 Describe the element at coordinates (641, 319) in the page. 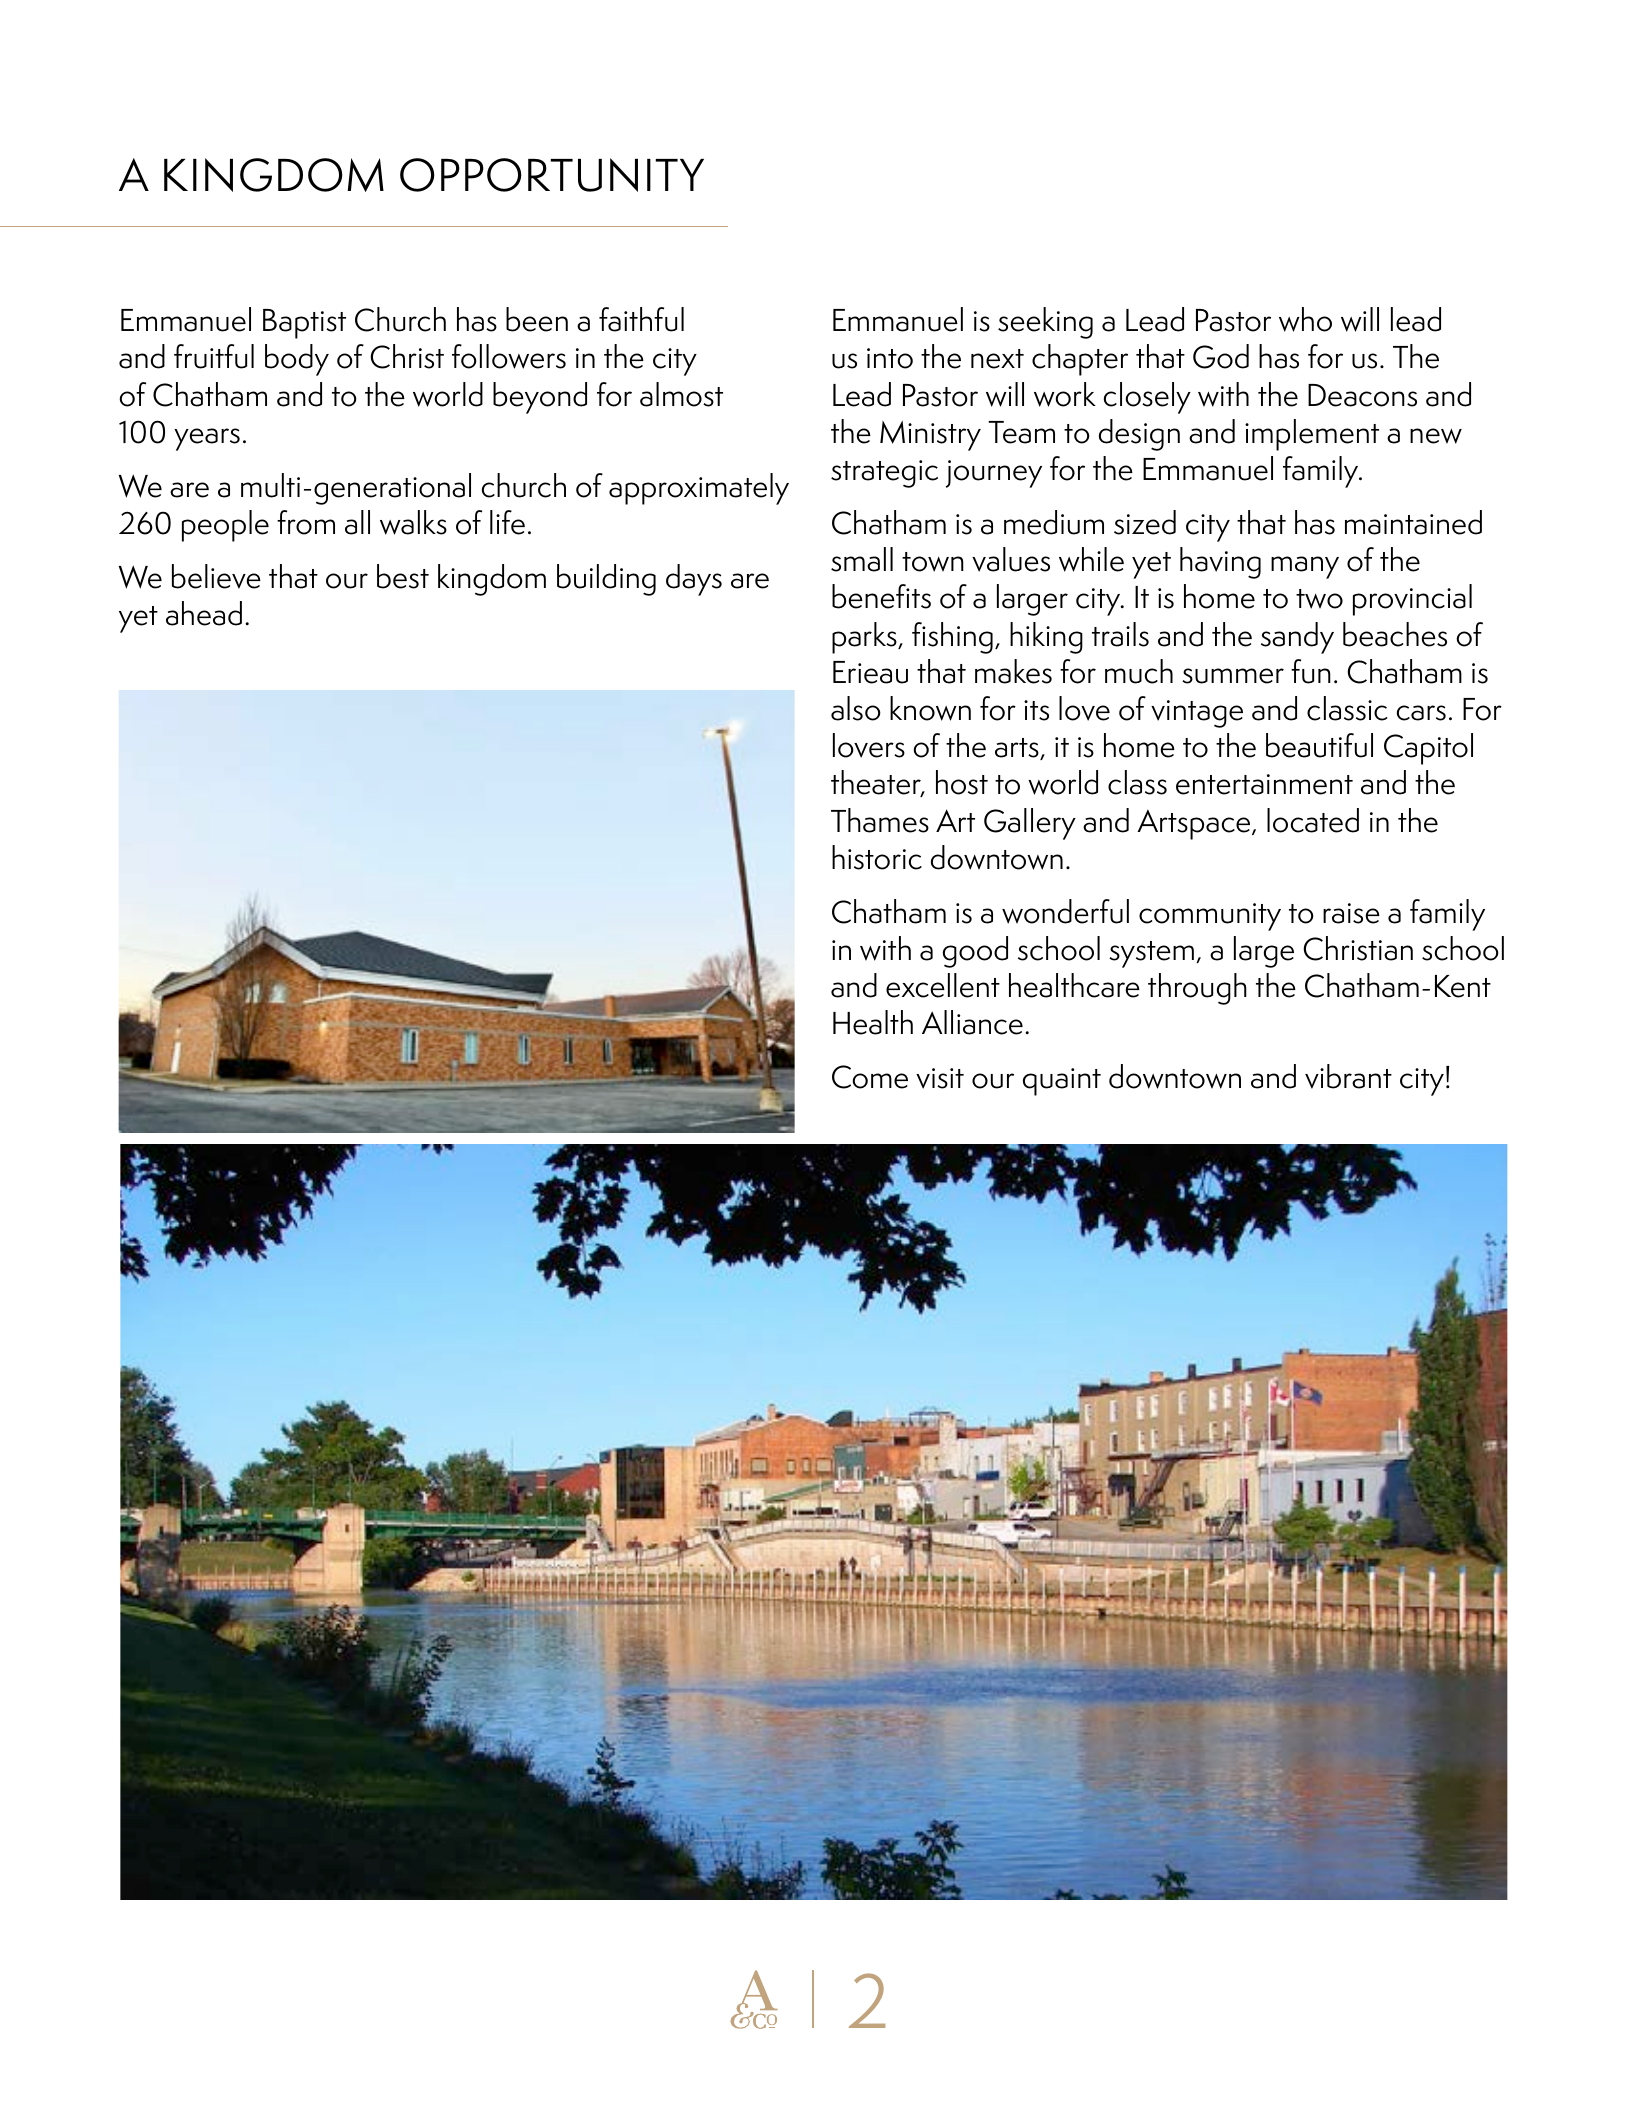

I see `faithful` at that location.
